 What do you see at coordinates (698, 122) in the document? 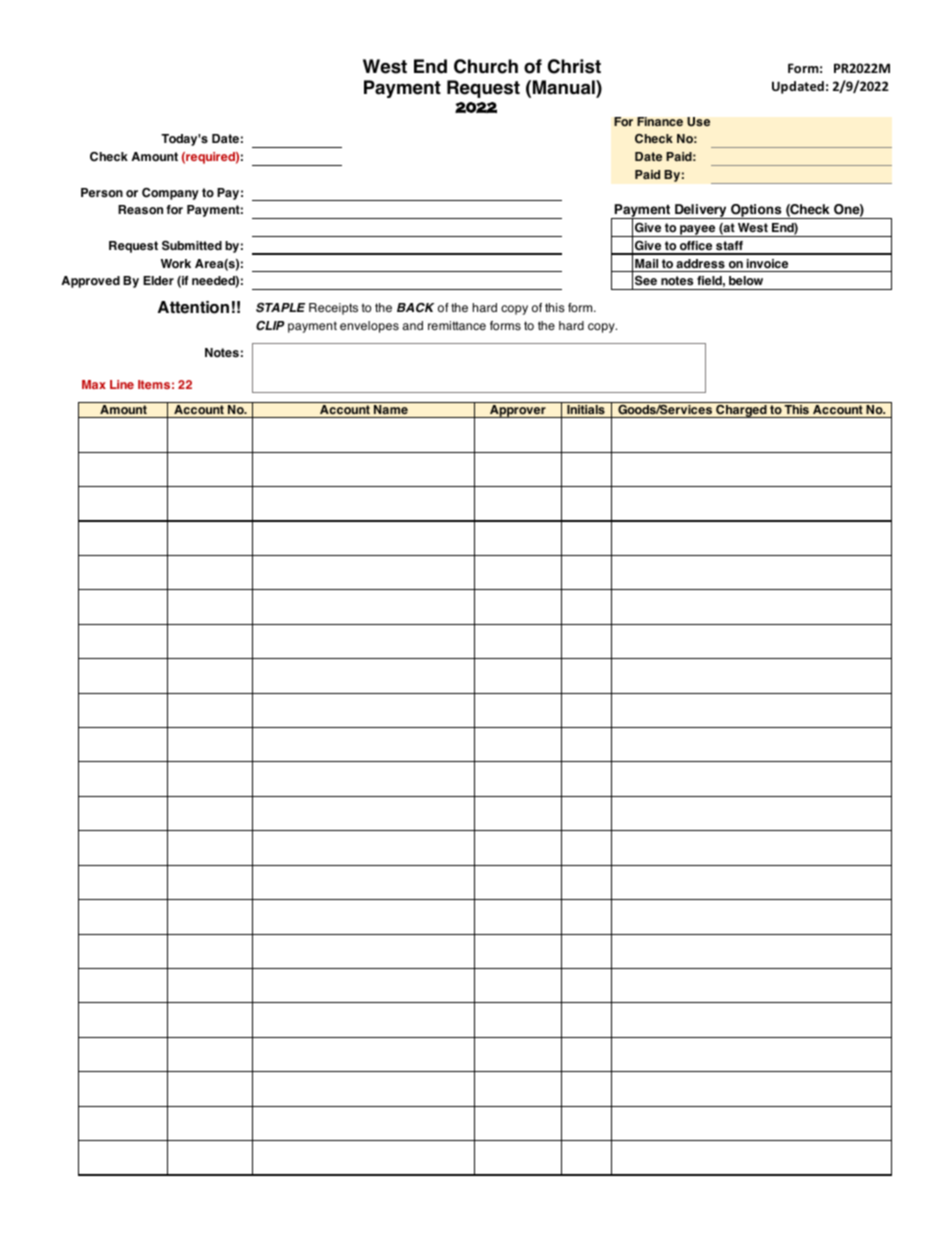
I see `Use` at bounding box center [698, 122].
